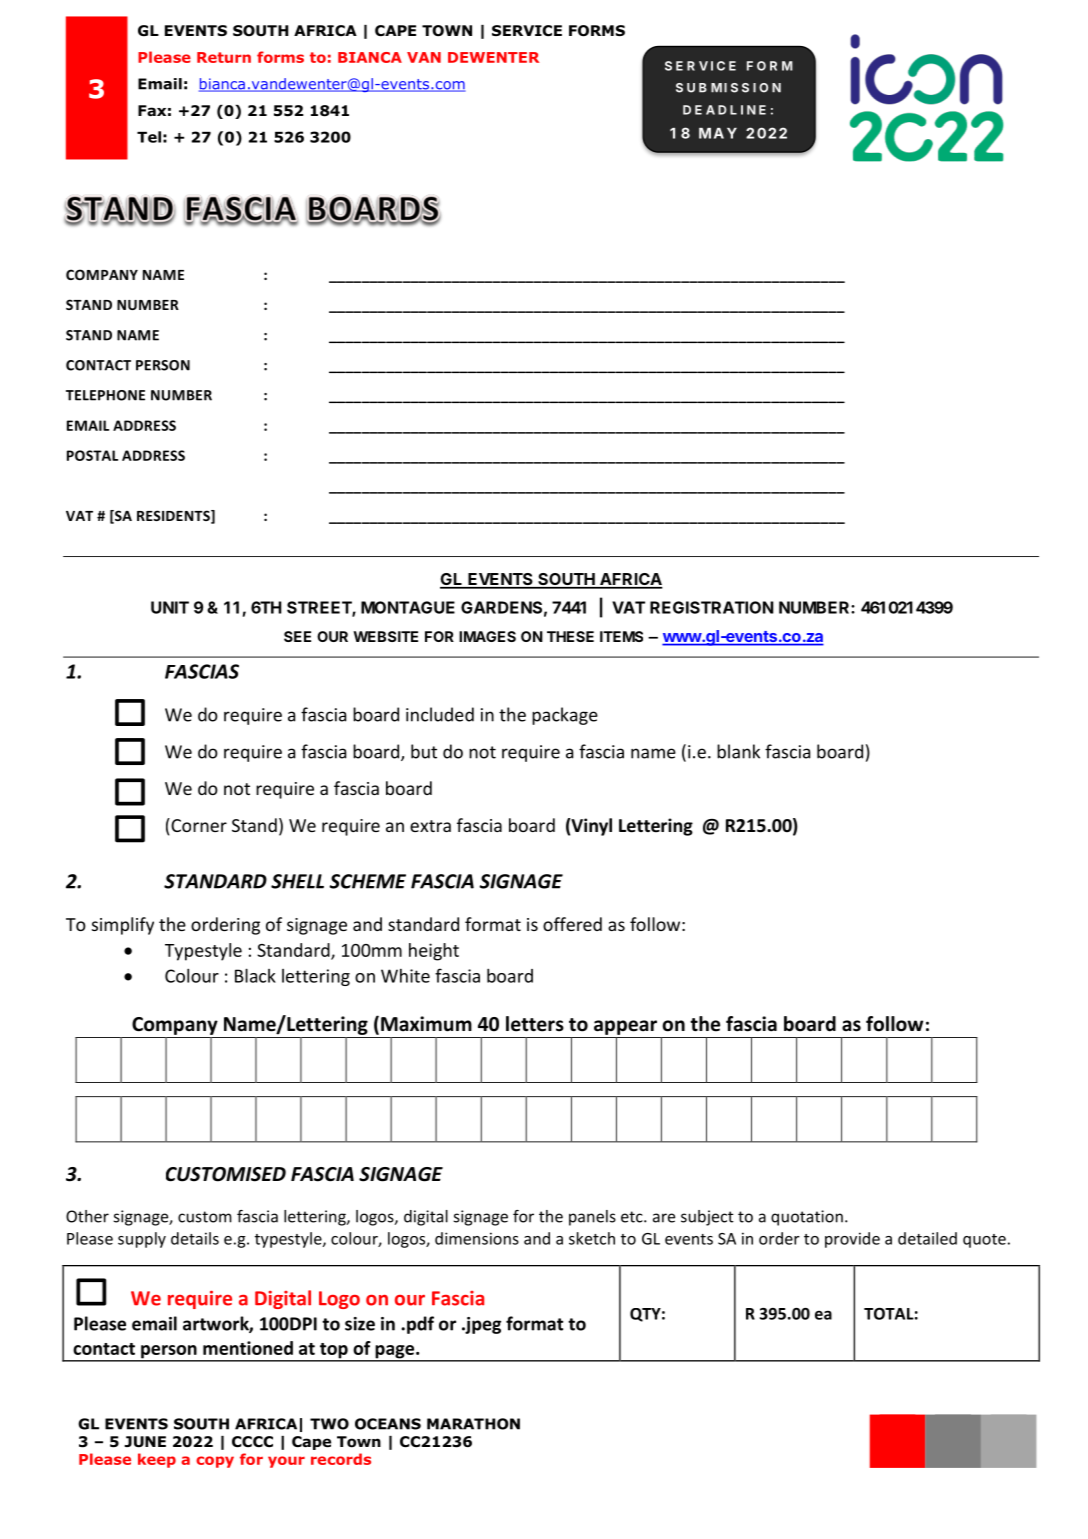 This page has width=1088, height=1539. I want to click on Corner, so click(198, 825).
